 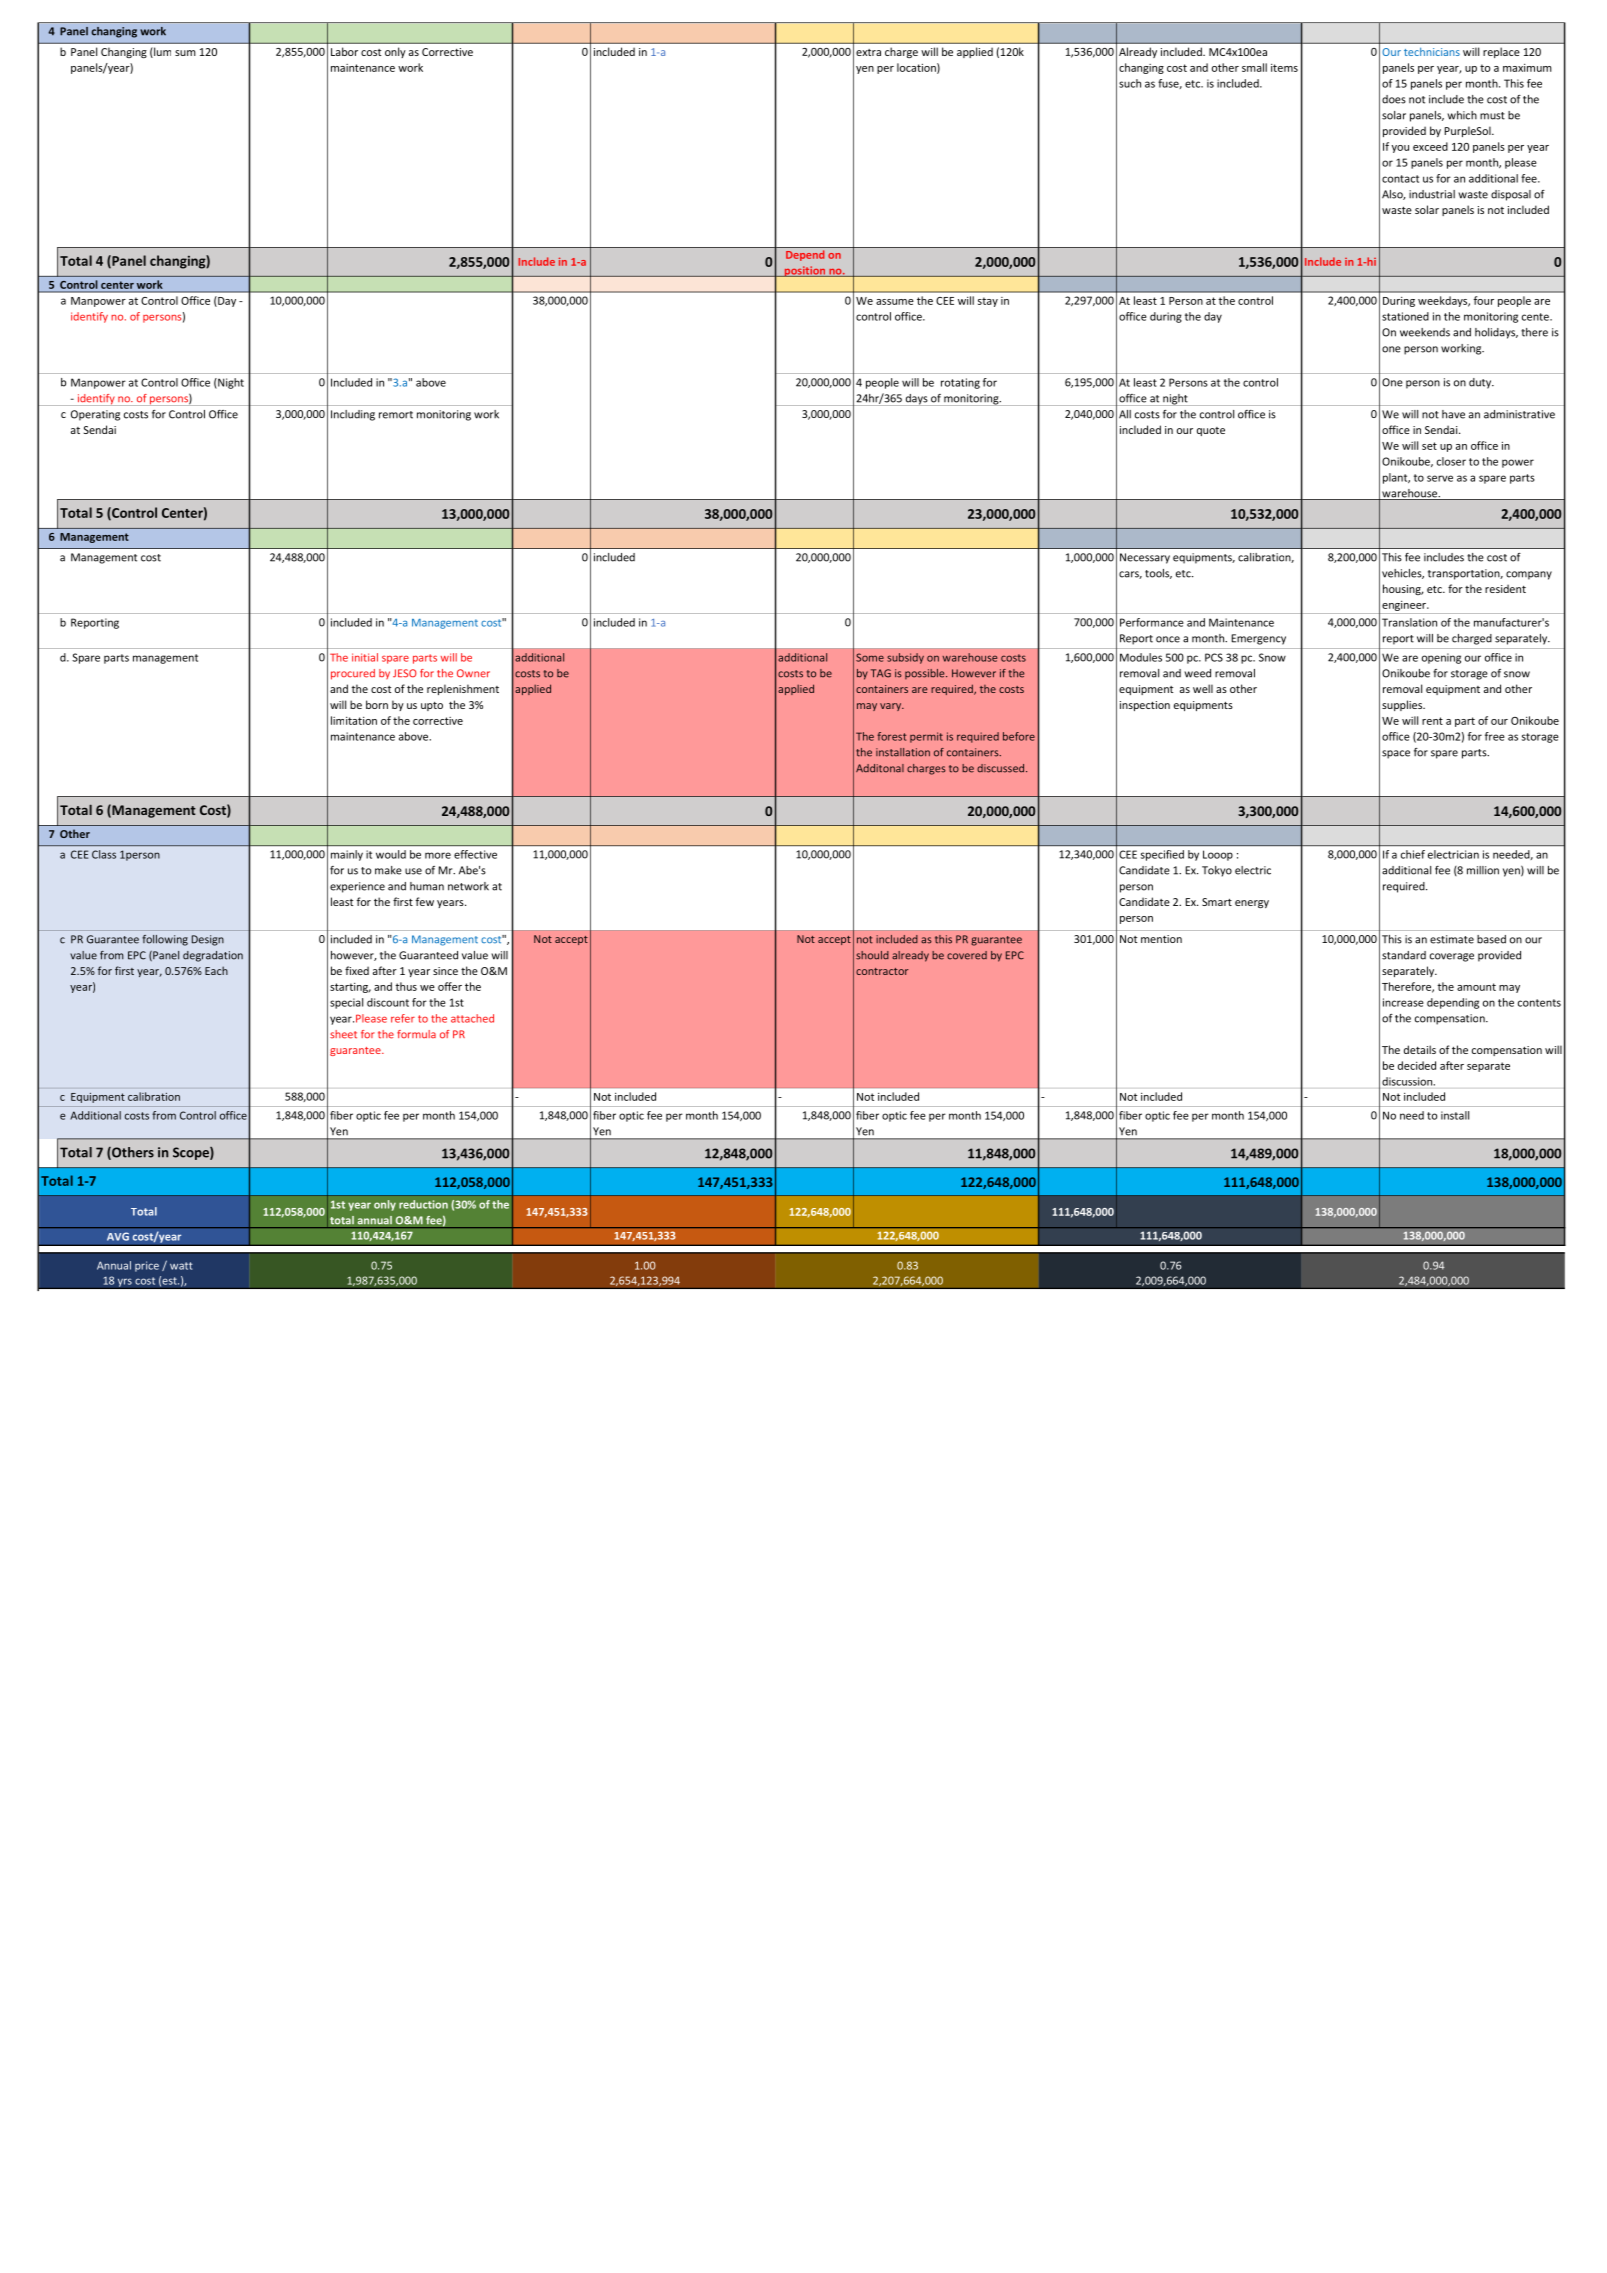 What do you see at coordinates (1394, 99) in the screenshot?
I see `does` at bounding box center [1394, 99].
